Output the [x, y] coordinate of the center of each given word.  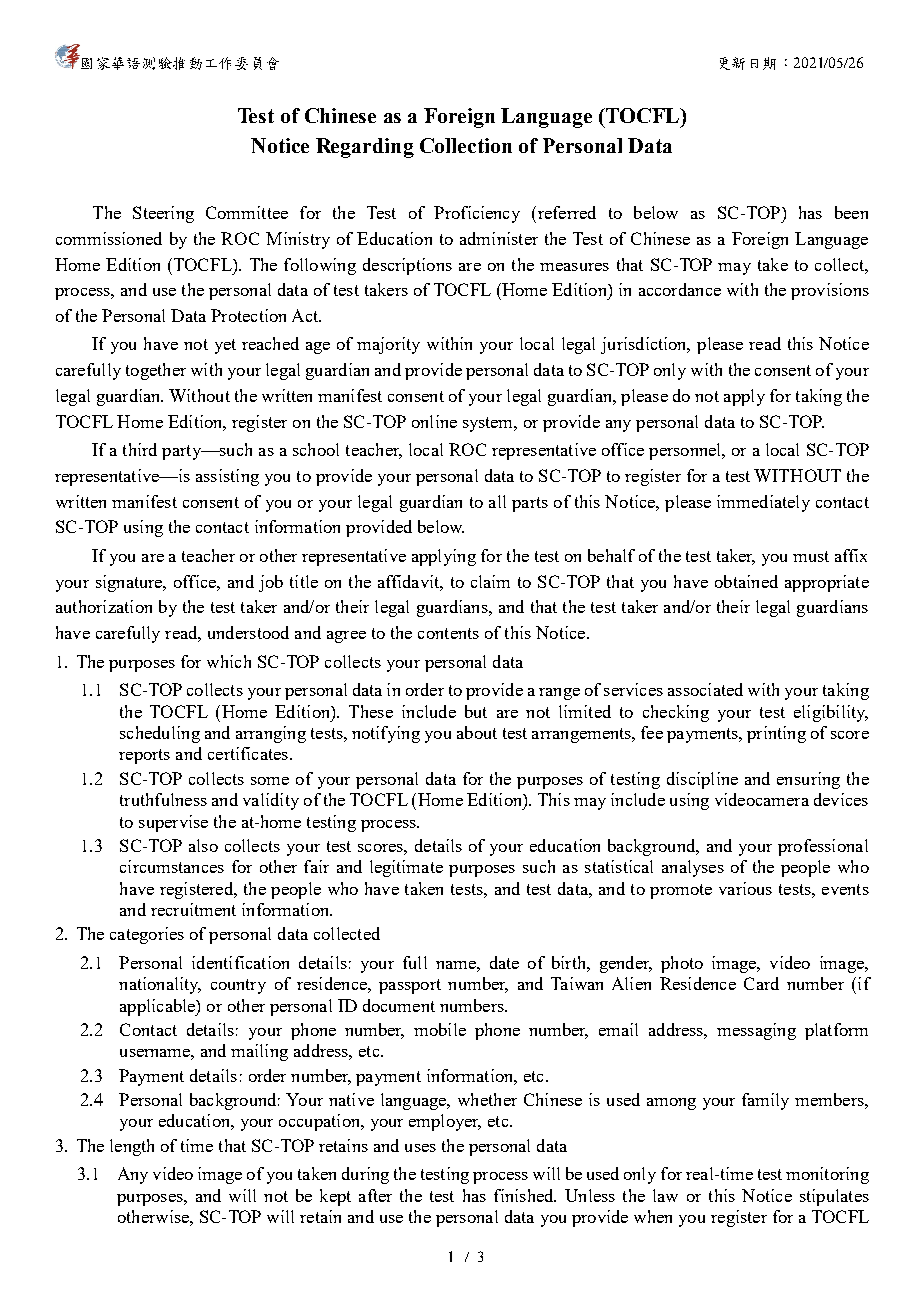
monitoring [827, 1175]
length [132, 1147]
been [851, 212]
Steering [163, 214]
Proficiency [477, 214]
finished [525, 1195]
